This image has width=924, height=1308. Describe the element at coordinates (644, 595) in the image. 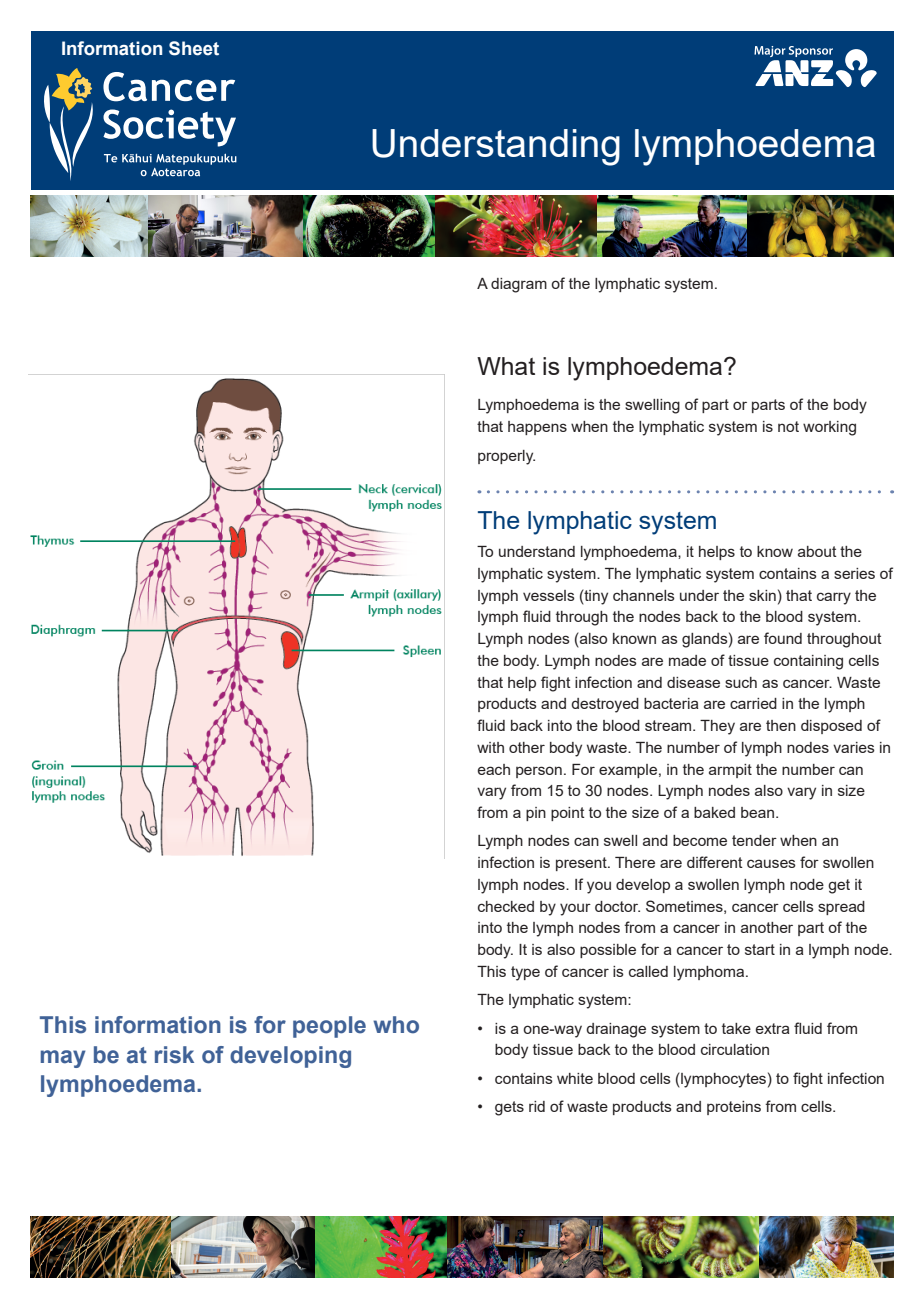

I see `channels` at that location.
